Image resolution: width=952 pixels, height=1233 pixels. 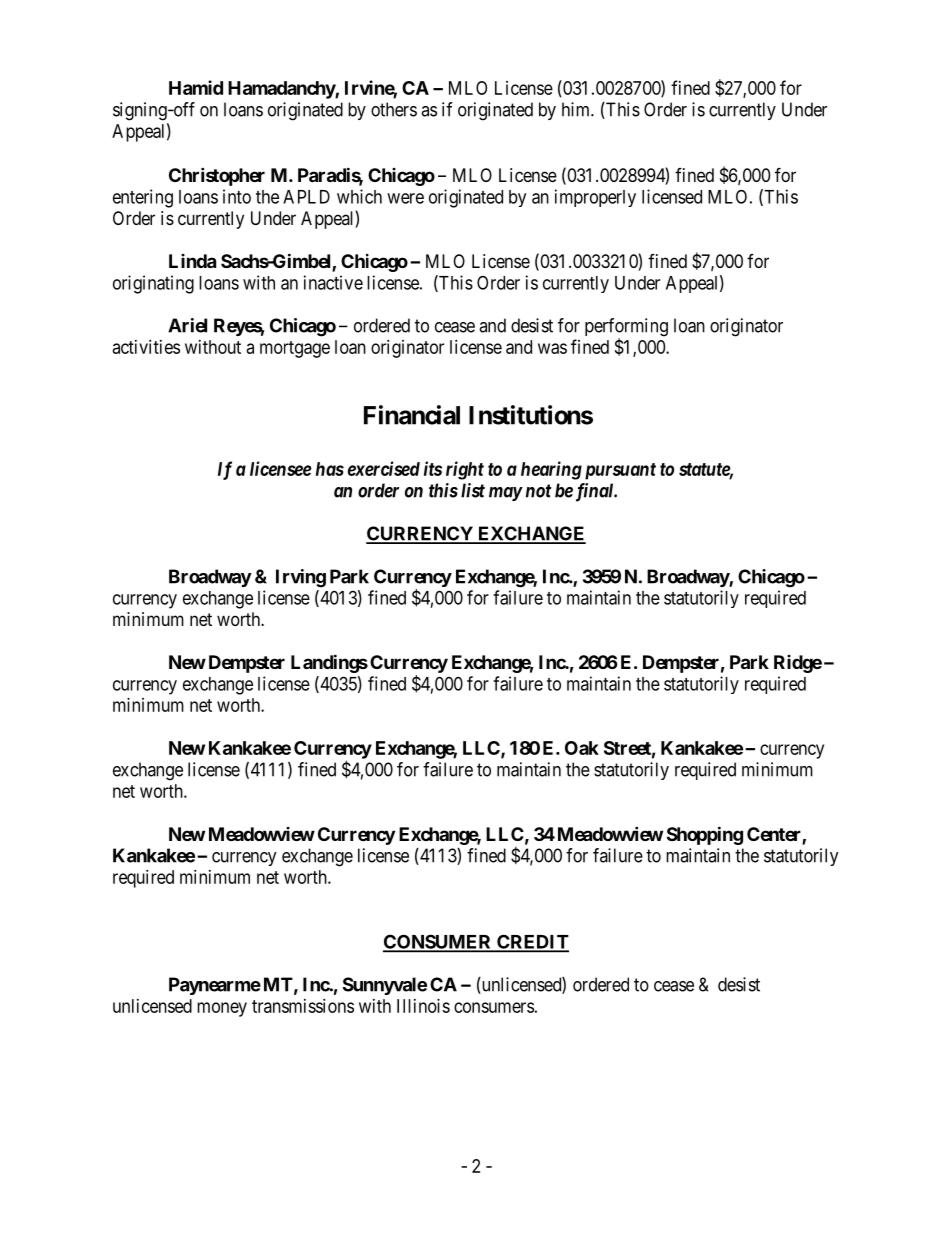 What do you see at coordinates (705, 835) in the screenshot?
I see `Shopping` at bounding box center [705, 835].
